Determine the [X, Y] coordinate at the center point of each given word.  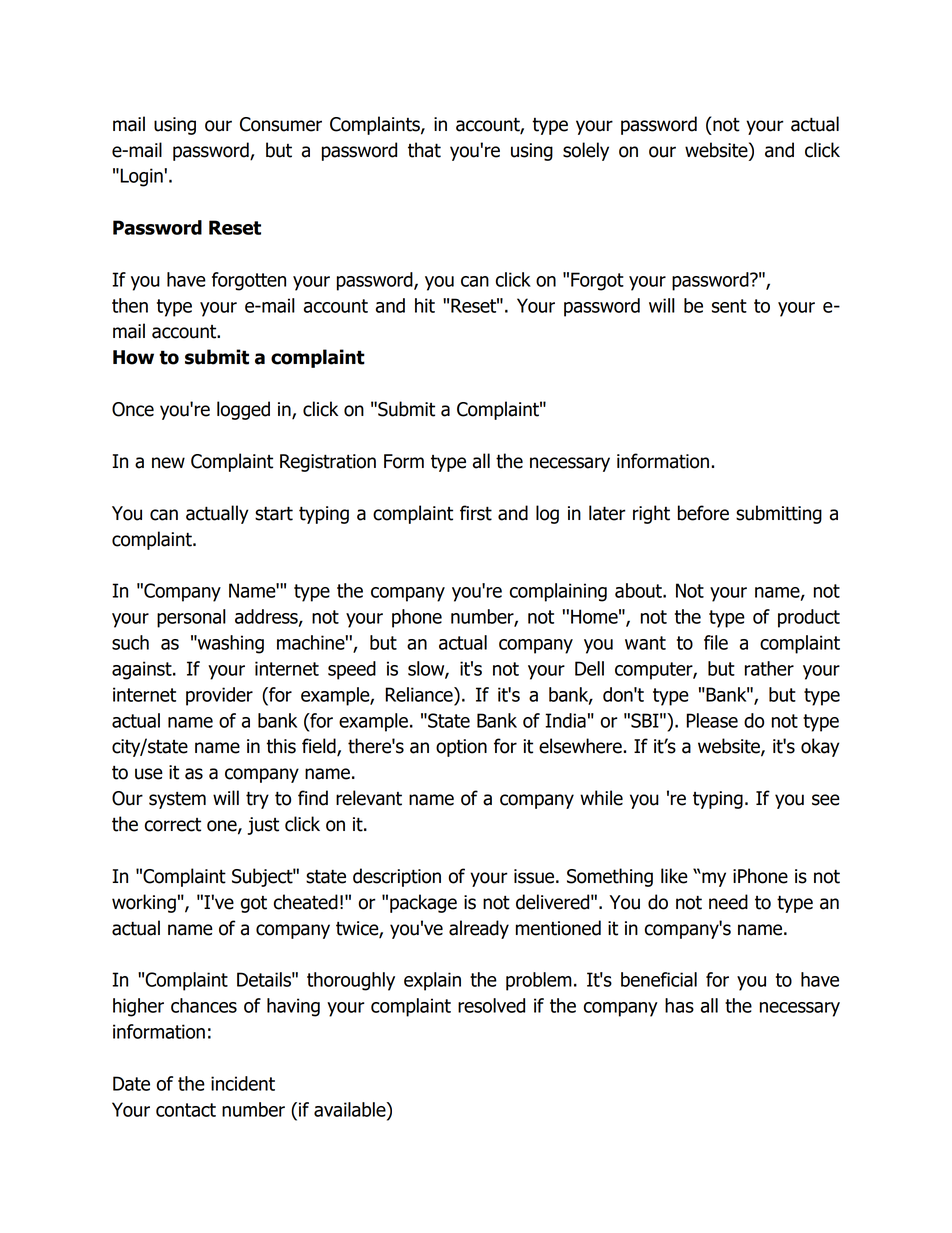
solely [586, 151]
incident [243, 1083]
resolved [491, 1005]
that [424, 150]
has [679, 1005]
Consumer [281, 124]
